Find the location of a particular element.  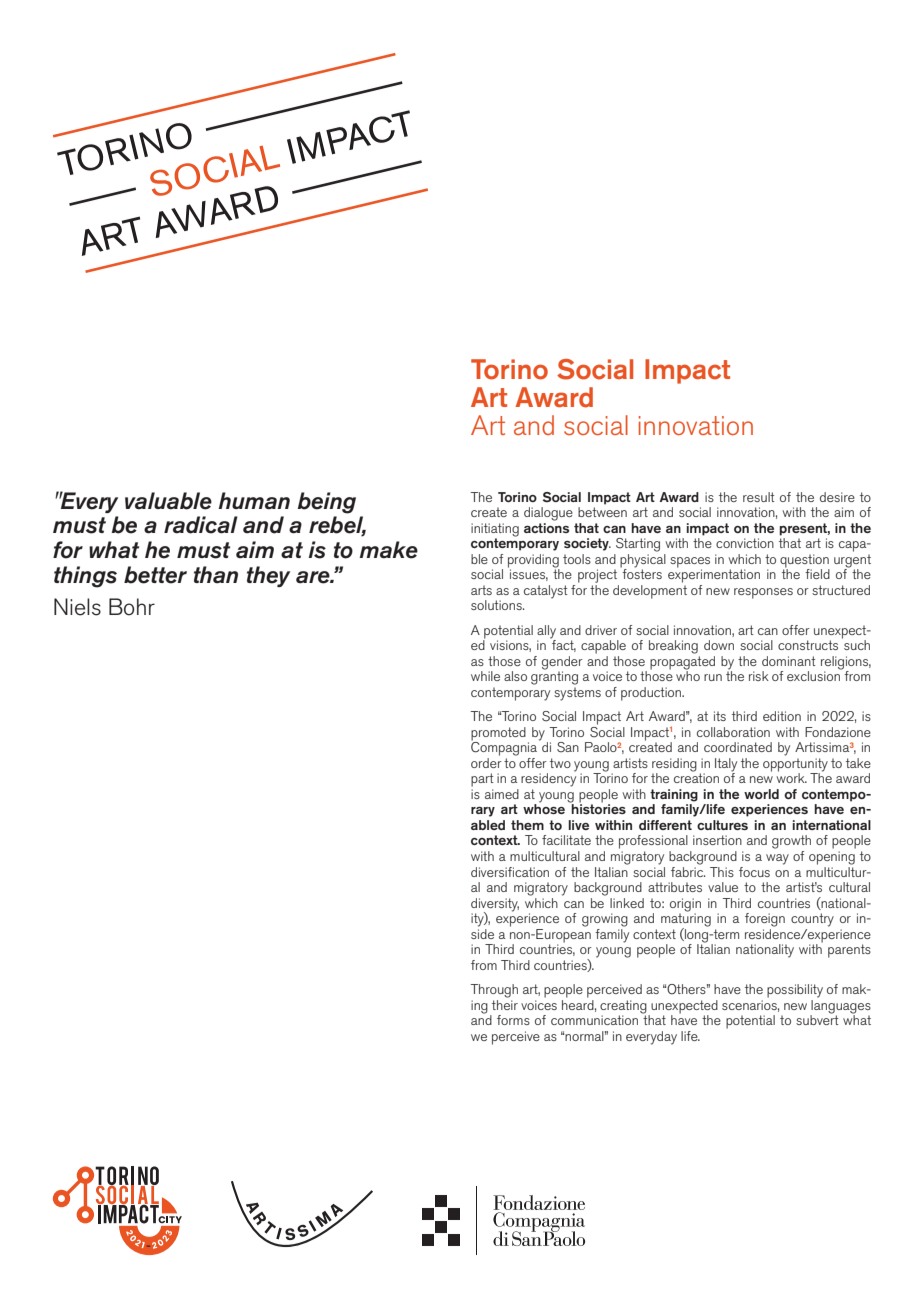

initiating is located at coordinates (495, 531).
